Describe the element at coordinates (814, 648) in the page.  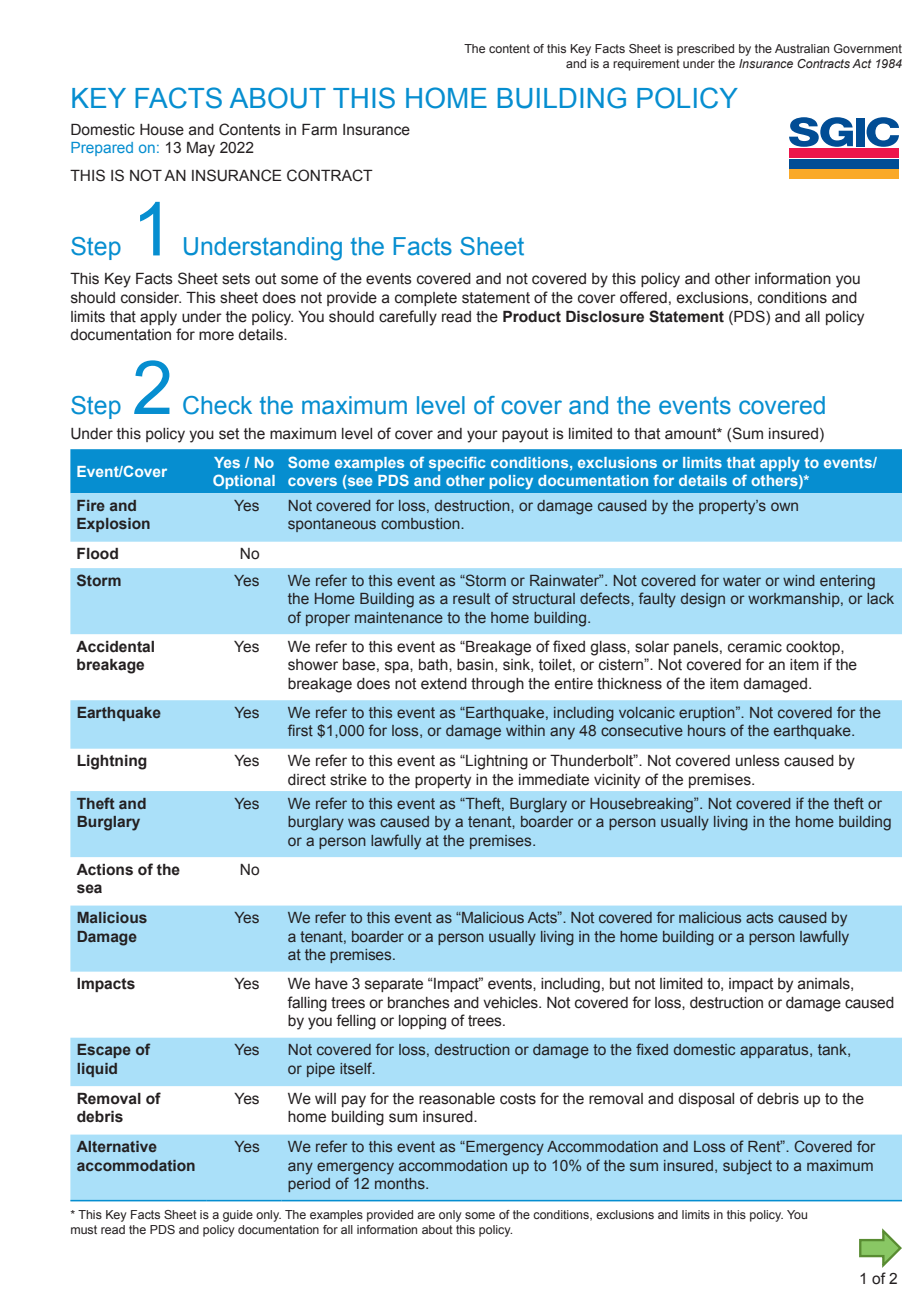
I see `cooktop` at that location.
